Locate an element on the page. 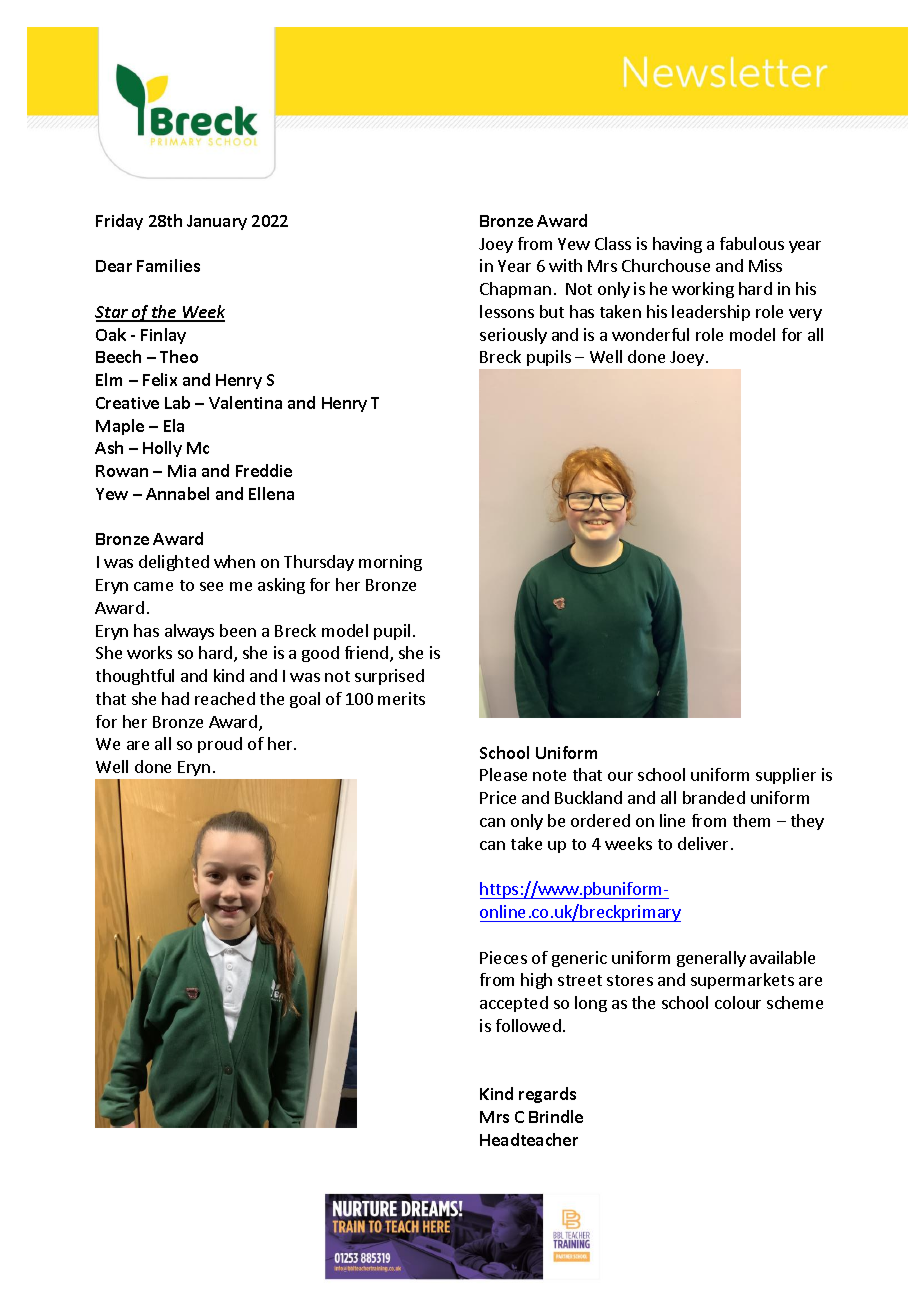  fabulous is located at coordinates (752, 243).
